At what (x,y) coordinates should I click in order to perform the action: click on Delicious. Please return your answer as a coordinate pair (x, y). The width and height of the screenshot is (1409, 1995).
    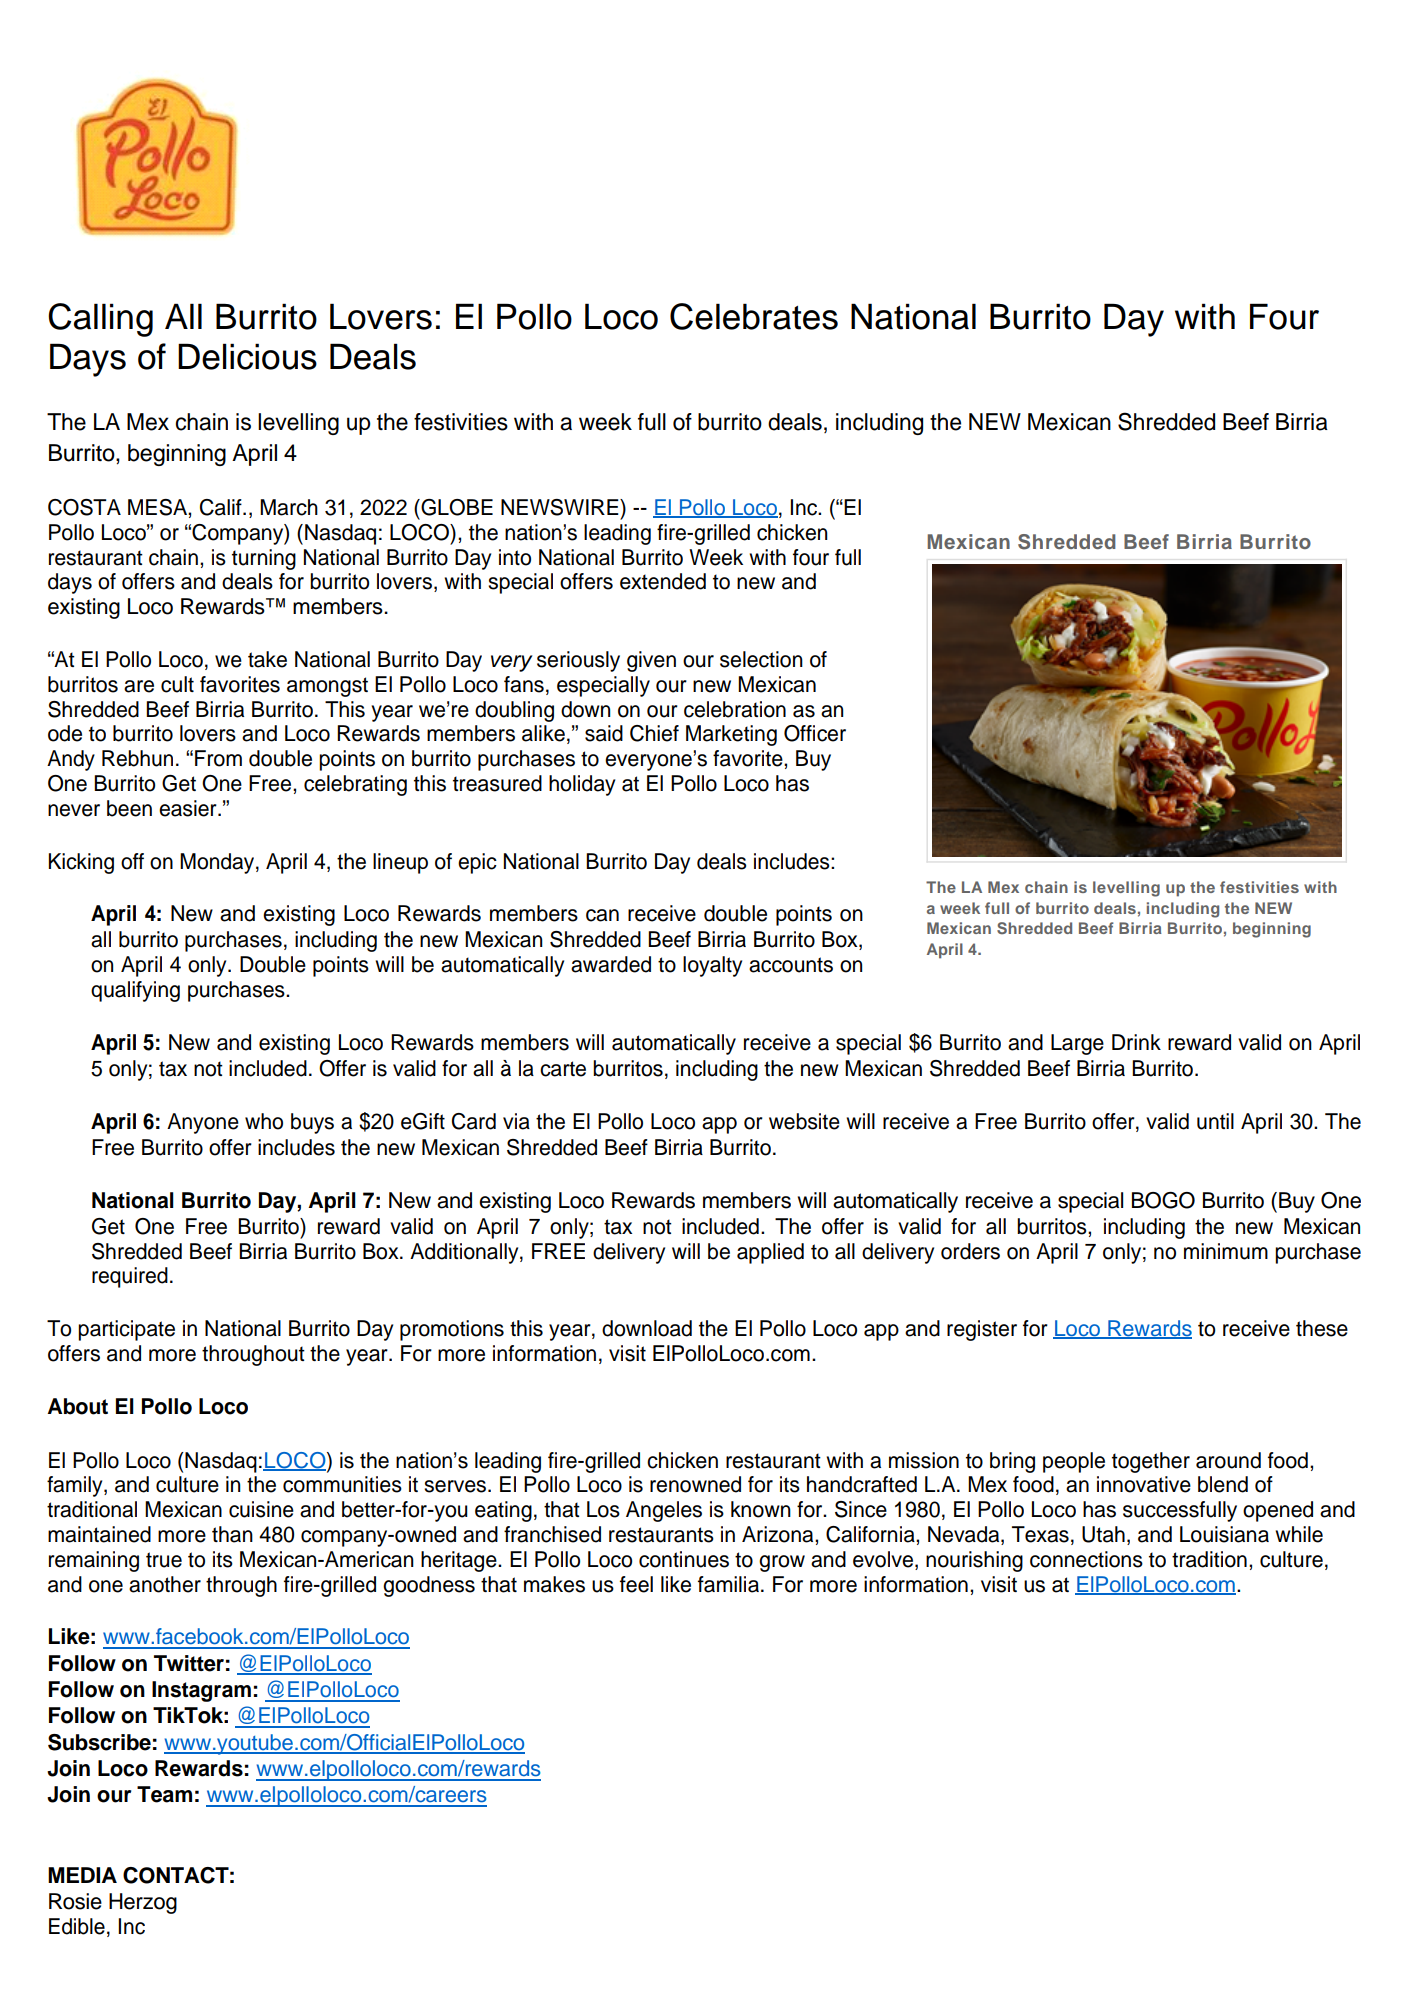
    Looking at the image, I should click on (247, 356).
